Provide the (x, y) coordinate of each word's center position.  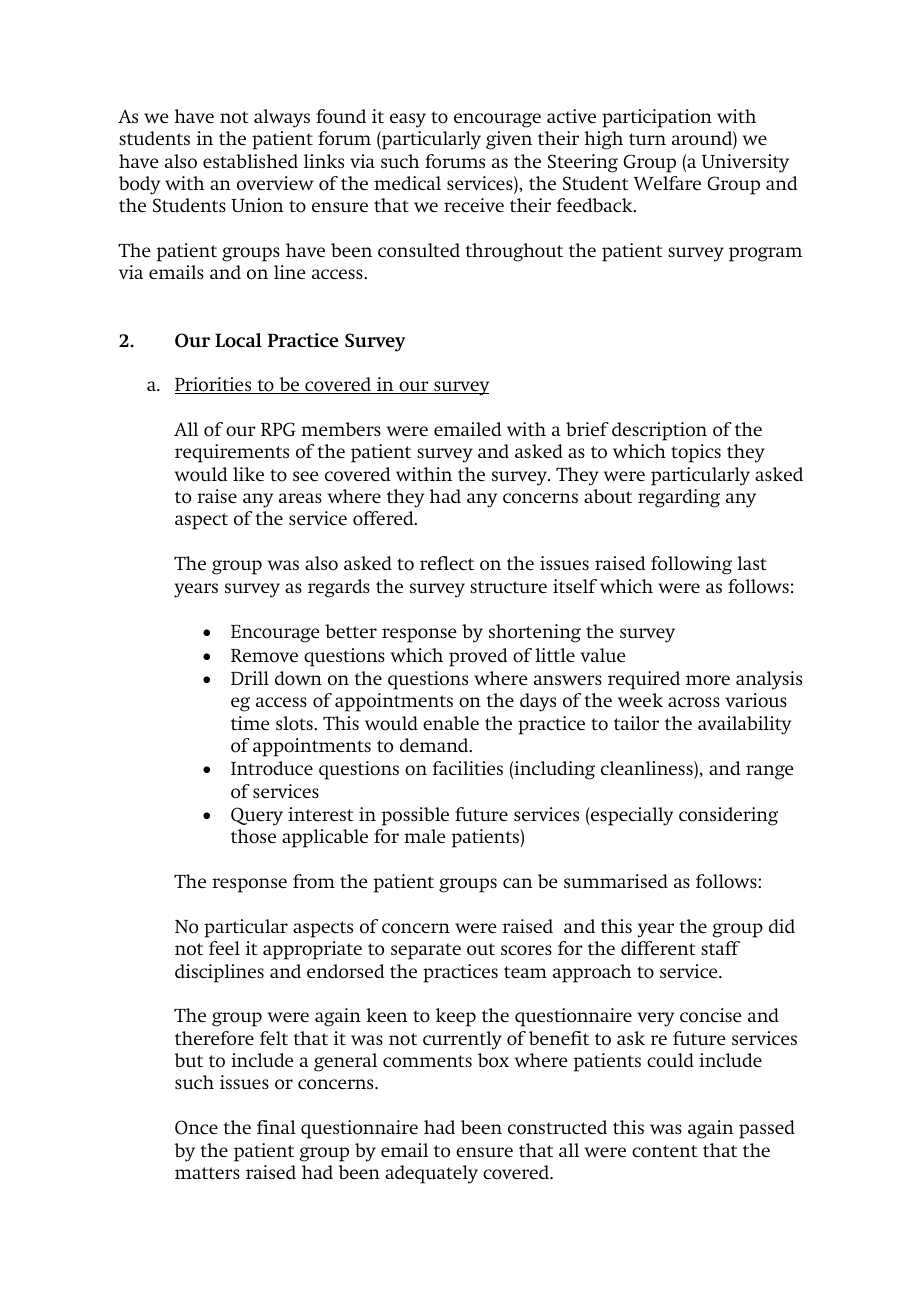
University (745, 163)
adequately (431, 1174)
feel (224, 948)
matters (207, 1173)
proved (478, 657)
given (509, 140)
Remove (264, 656)
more (708, 680)
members (341, 429)
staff (720, 948)
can (518, 883)
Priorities (214, 385)
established (250, 161)
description (659, 431)
